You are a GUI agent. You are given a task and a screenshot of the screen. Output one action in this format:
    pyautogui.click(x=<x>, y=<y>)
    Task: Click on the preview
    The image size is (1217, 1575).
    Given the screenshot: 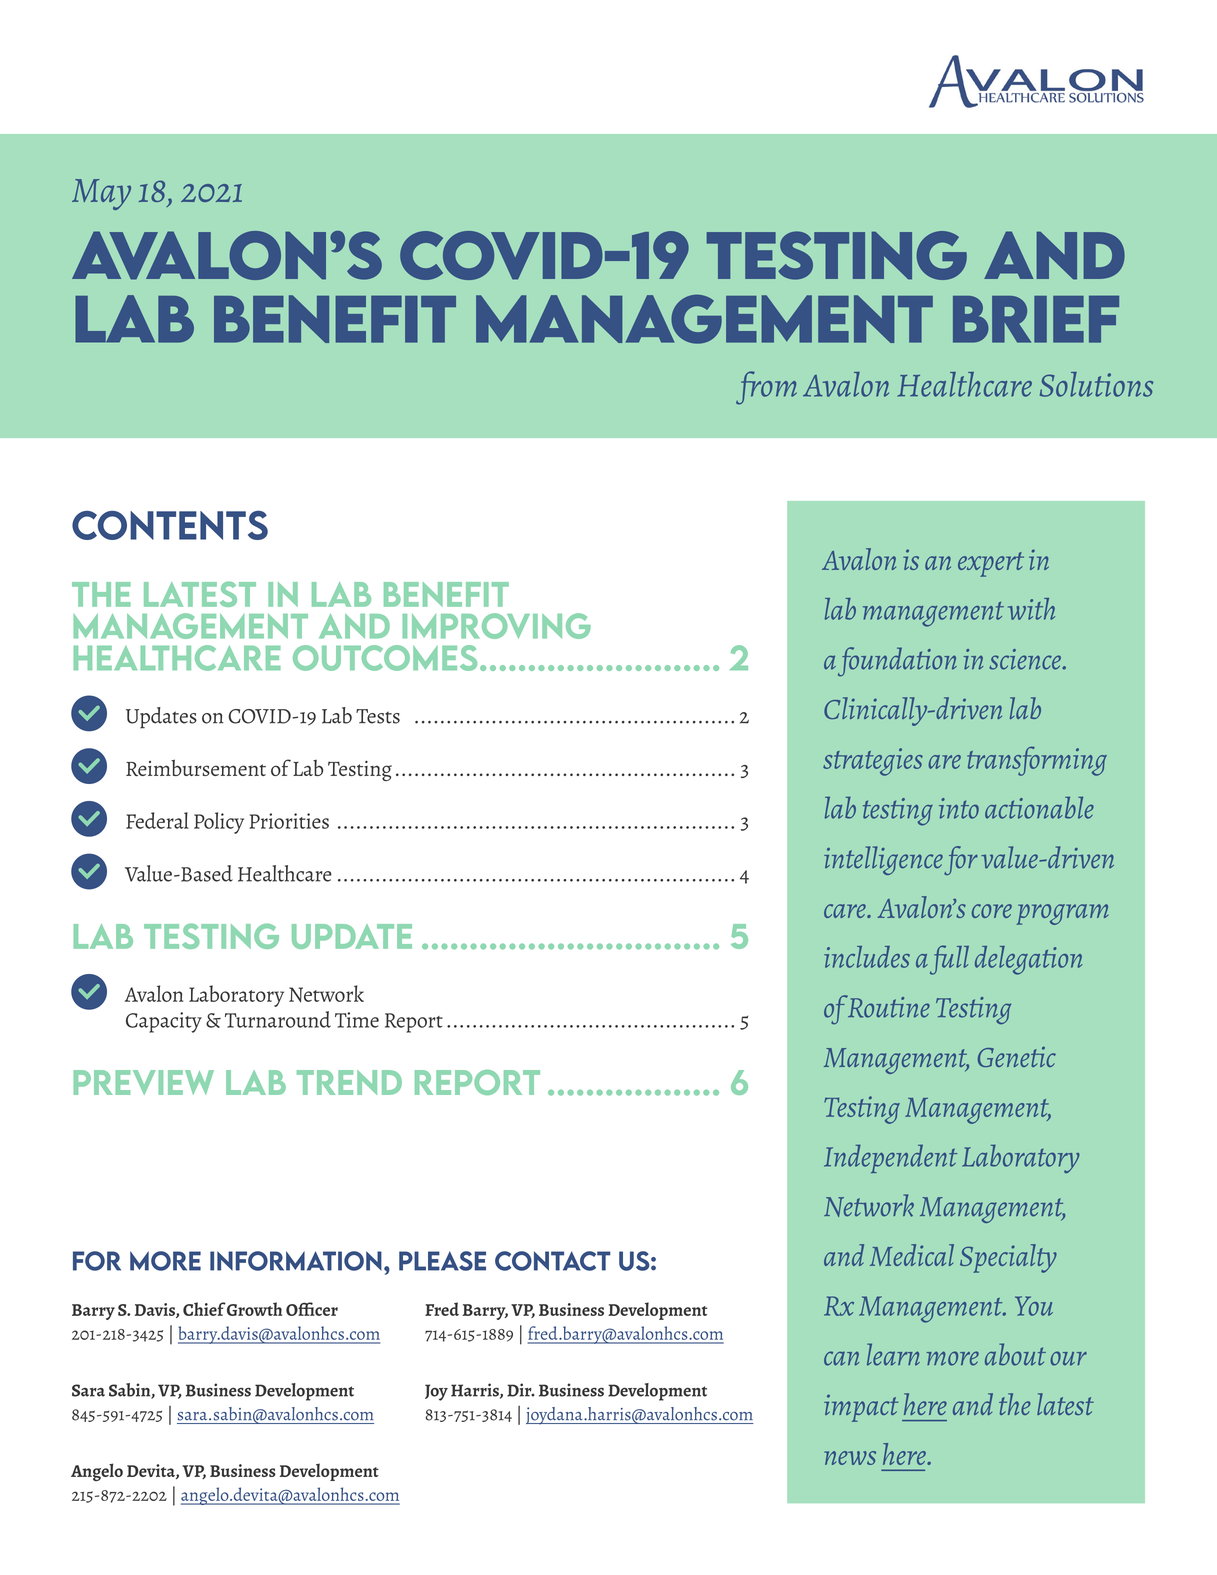 What is the action you would take?
    pyautogui.click(x=144, y=1082)
